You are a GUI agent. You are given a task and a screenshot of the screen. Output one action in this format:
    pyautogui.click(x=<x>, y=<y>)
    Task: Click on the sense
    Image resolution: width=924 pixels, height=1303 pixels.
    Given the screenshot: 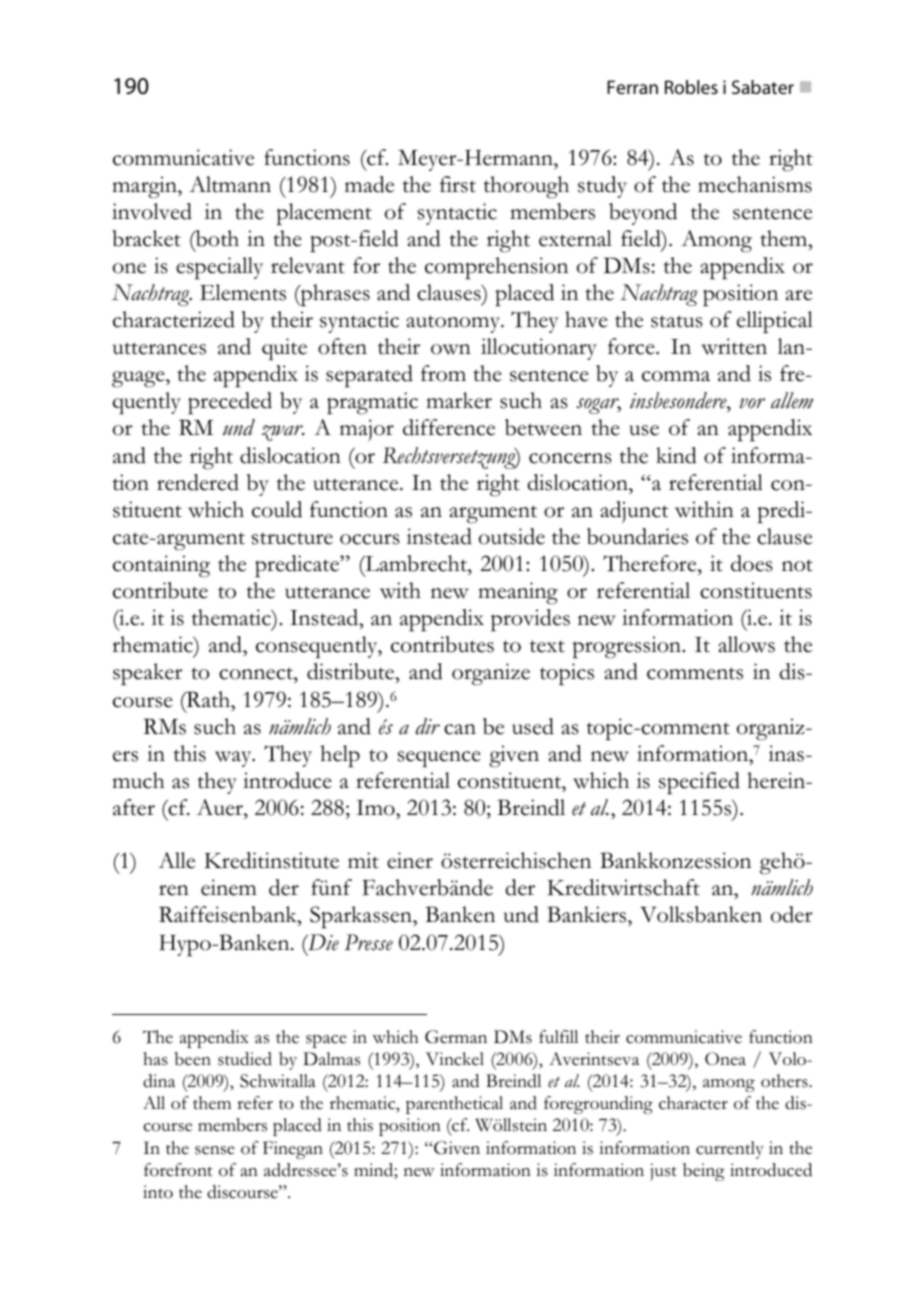 What is the action you would take?
    pyautogui.click(x=215, y=1150)
